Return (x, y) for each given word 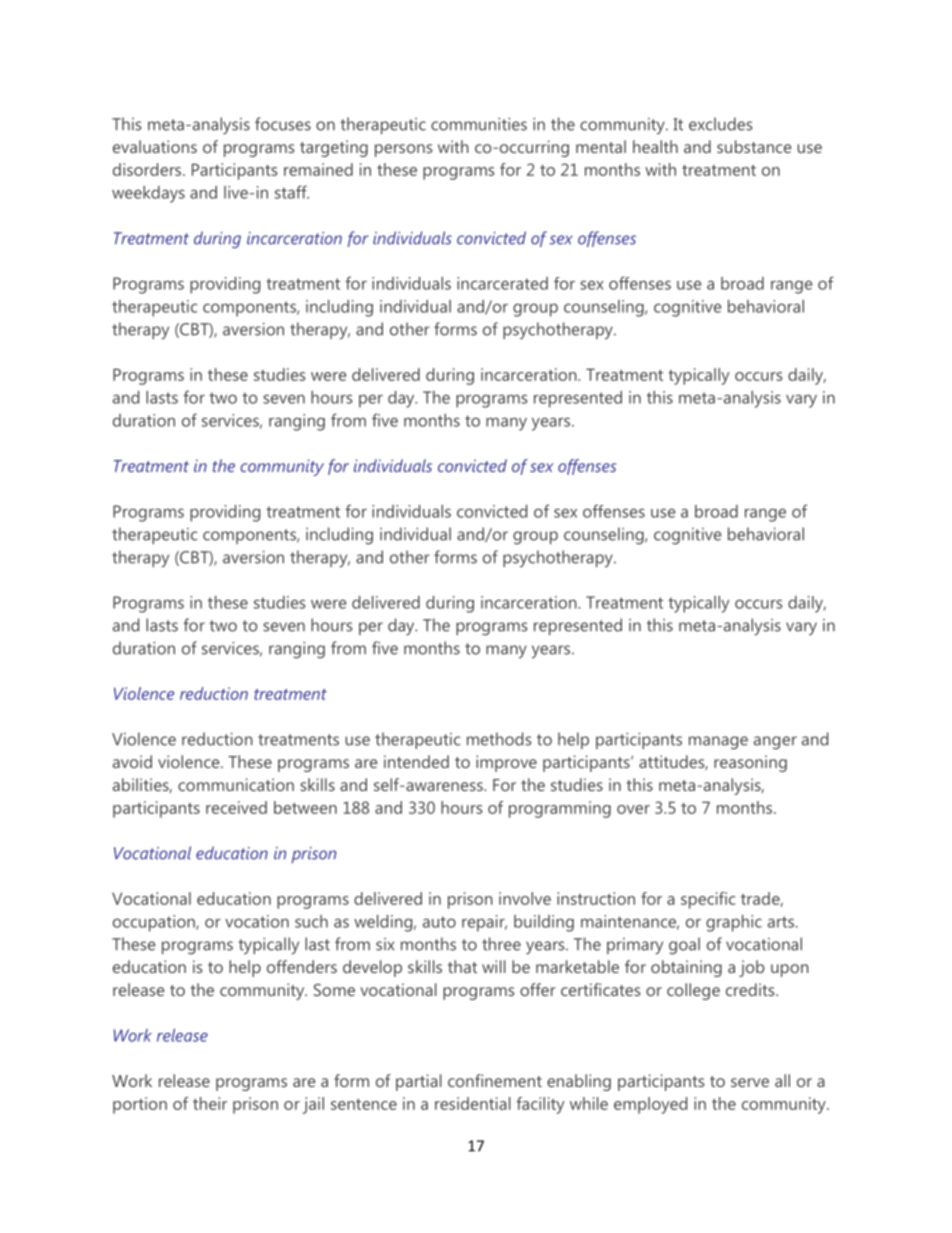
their (210, 1103)
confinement (495, 1080)
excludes (720, 124)
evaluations (155, 146)
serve (750, 1082)
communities (479, 124)
